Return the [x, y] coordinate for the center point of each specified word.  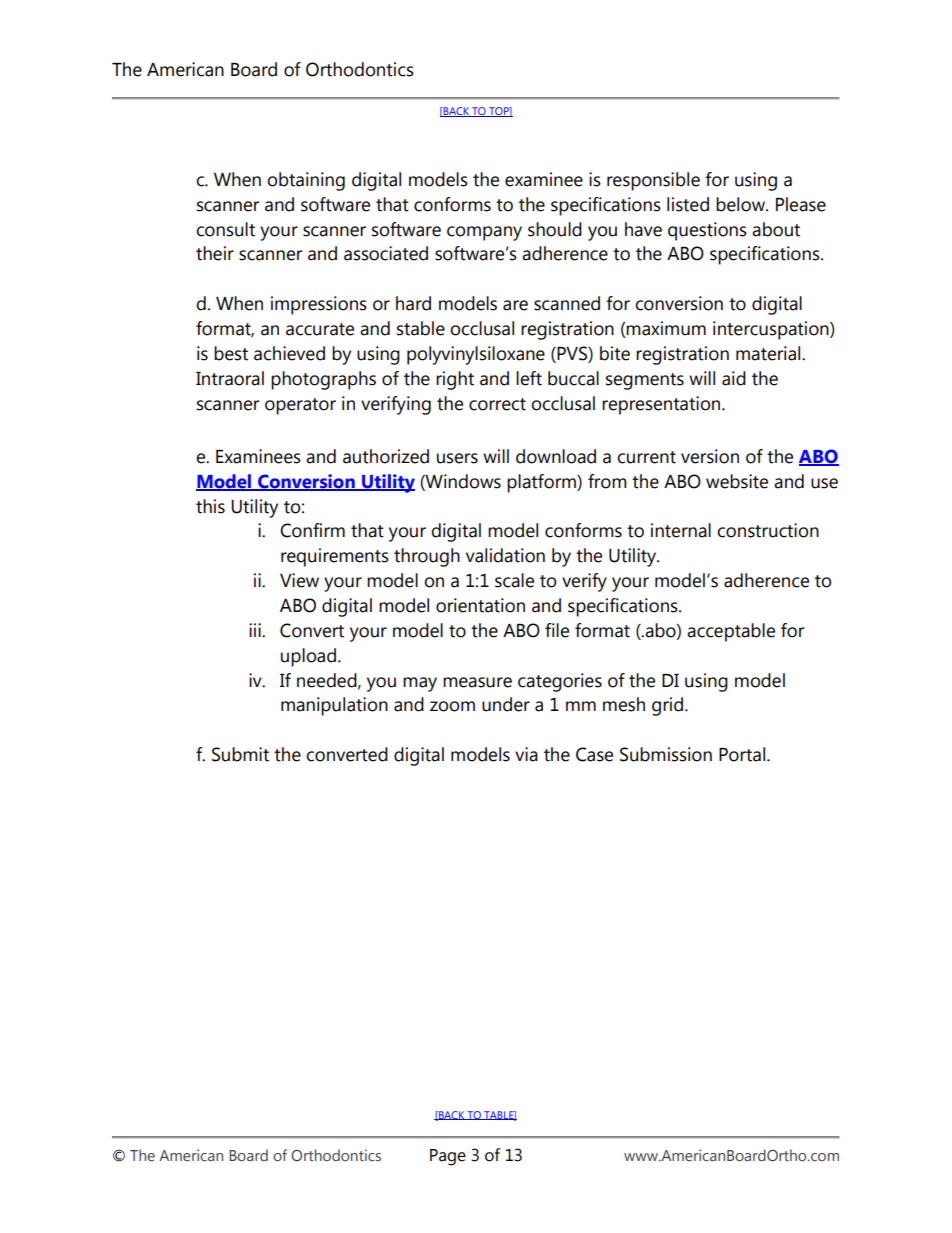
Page [448, 1157]
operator [300, 406]
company [484, 233]
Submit [240, 754]
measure [477, 682]
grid [667, 706]
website [737, 481]
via [526, 754]
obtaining [306, 181]
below [741, 204]
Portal [742, 754]
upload [308, 657]
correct [497, 404]
